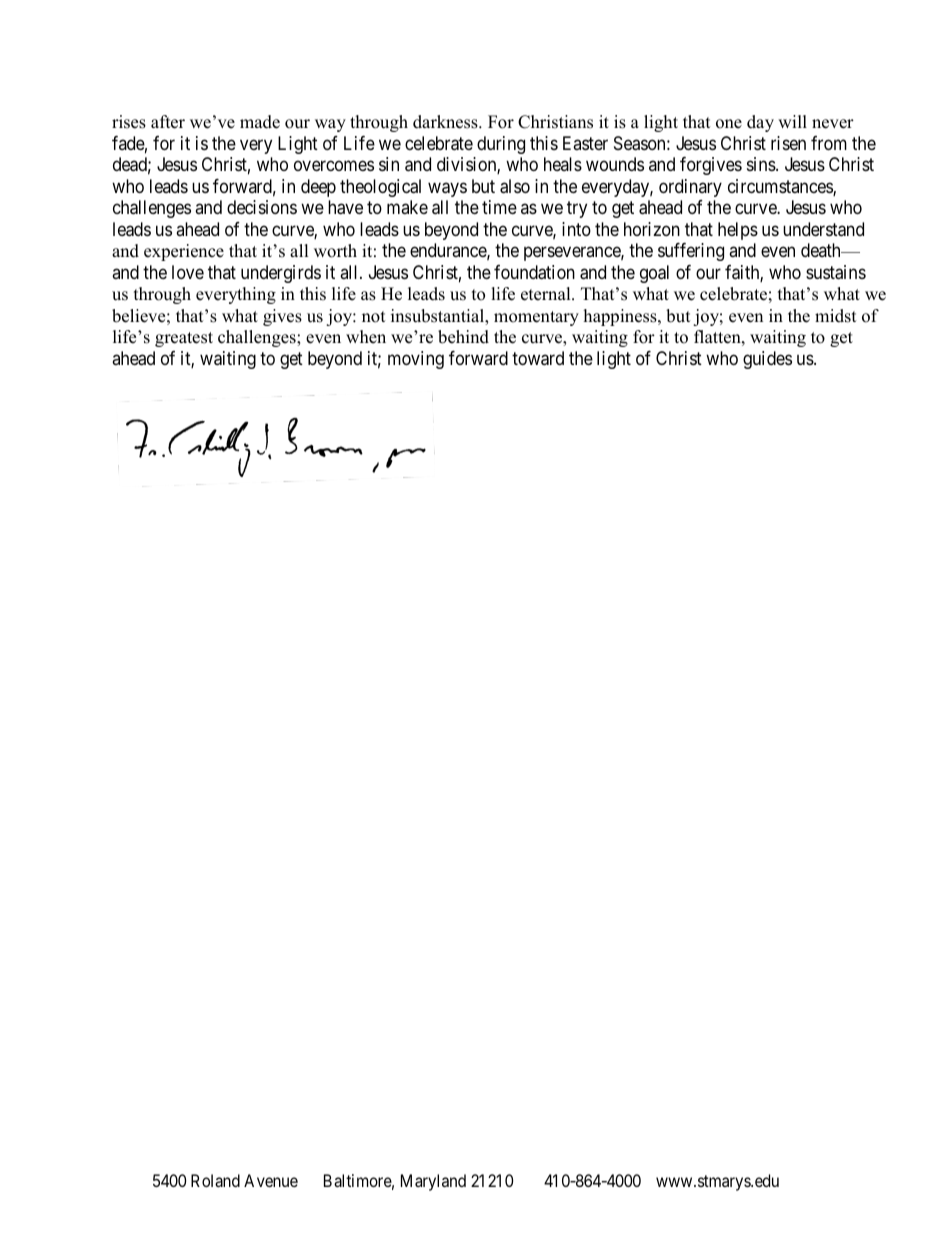  Describe the element at coordinates (271, 1180) in the screenshot. I see `Avenue` at that location.
